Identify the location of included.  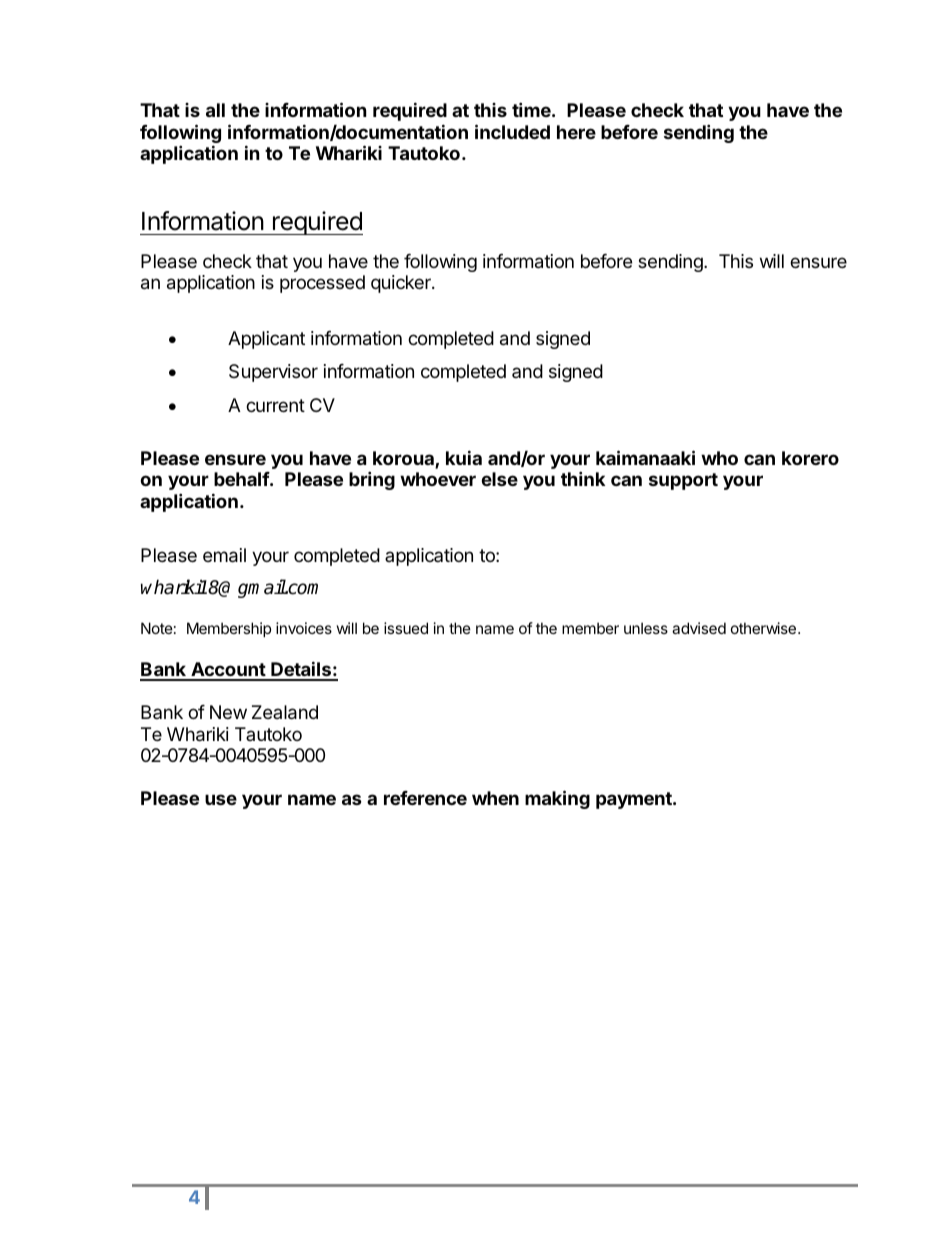
(512, 131).
